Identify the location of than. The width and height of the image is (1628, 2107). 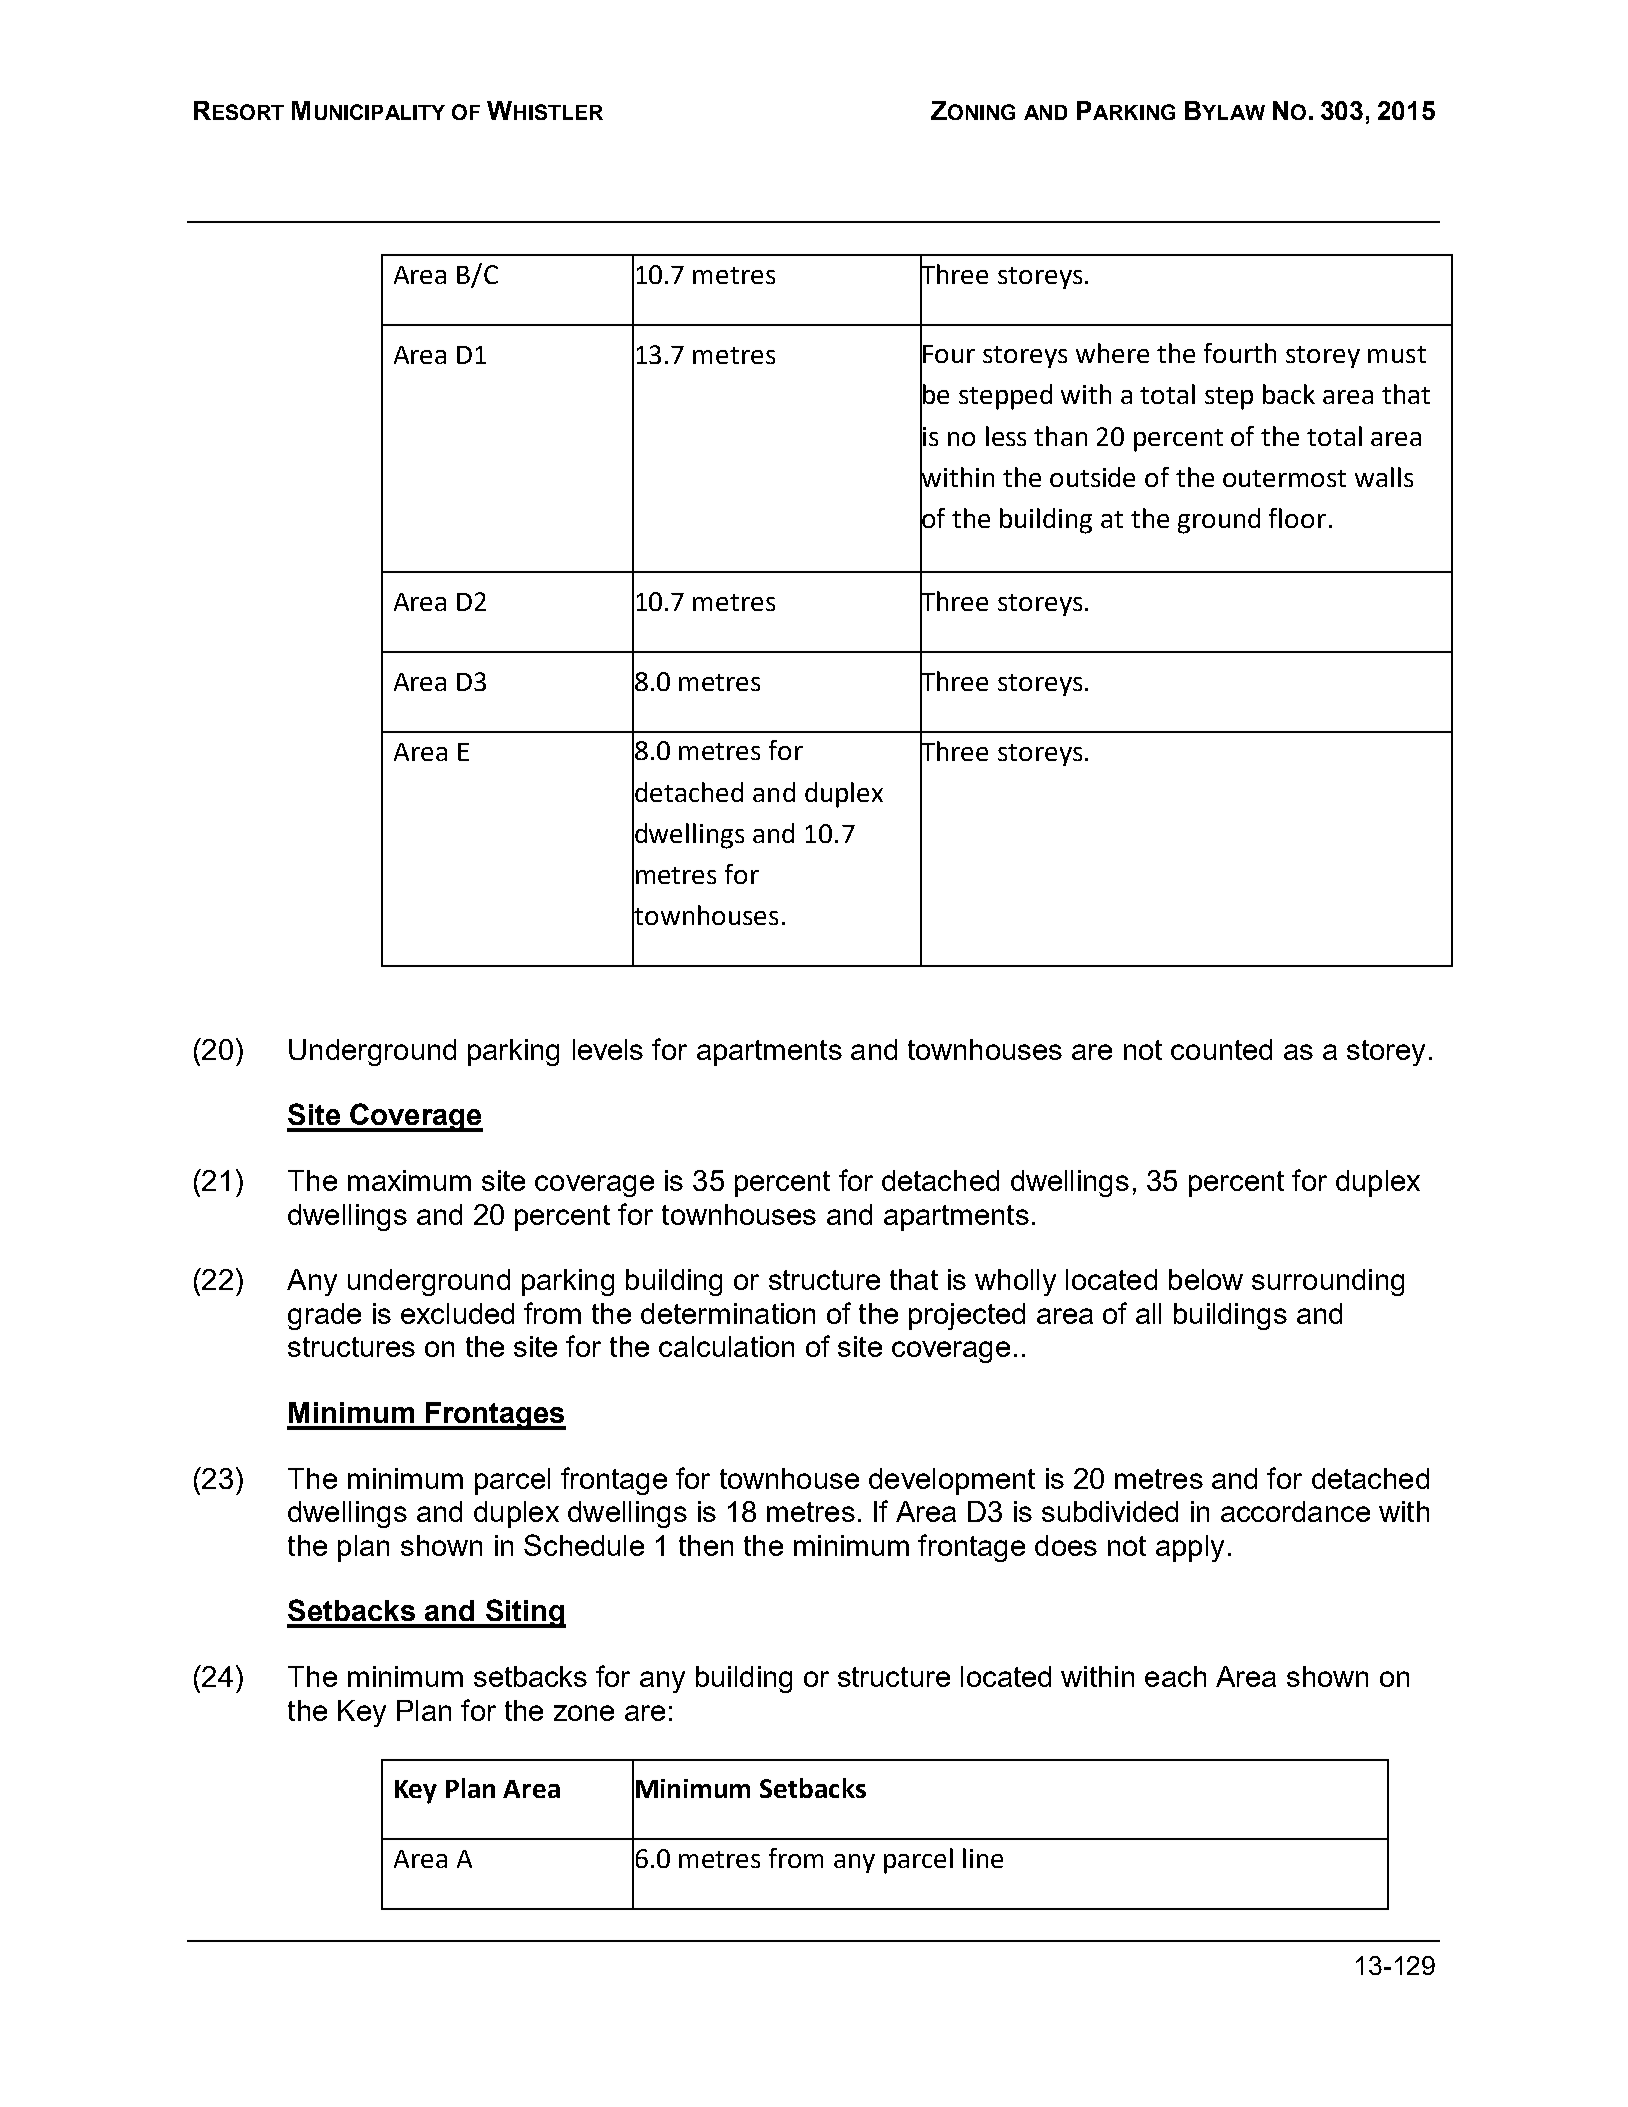
(1060, 436).
